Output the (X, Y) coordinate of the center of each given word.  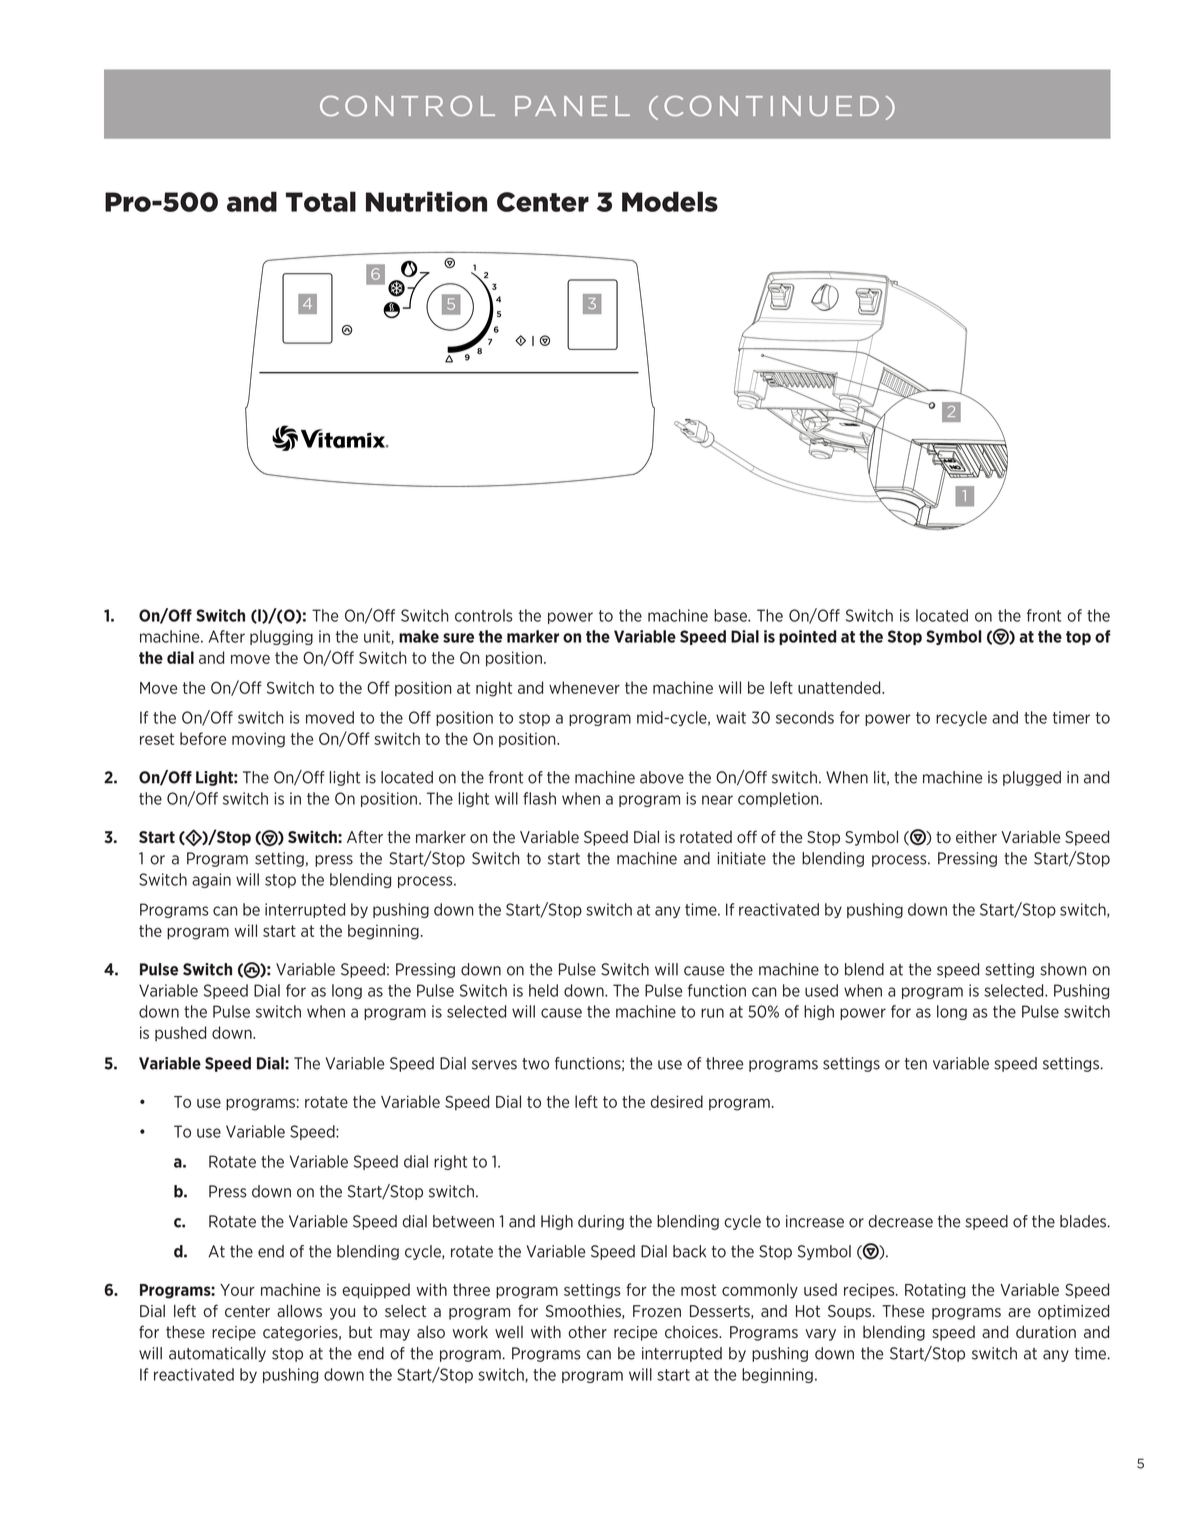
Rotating (935, 1291)
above (662, 777)
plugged (1032, 778)
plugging (281, 637)
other (587, 1332)
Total (321, 201)
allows (299, 1311)
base (731, 615)
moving (258, 740)
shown (1064, 969)
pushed (180, 1034)
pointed (807, 637)
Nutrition (426, 201)
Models (670, 201)
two (535, 1064)
